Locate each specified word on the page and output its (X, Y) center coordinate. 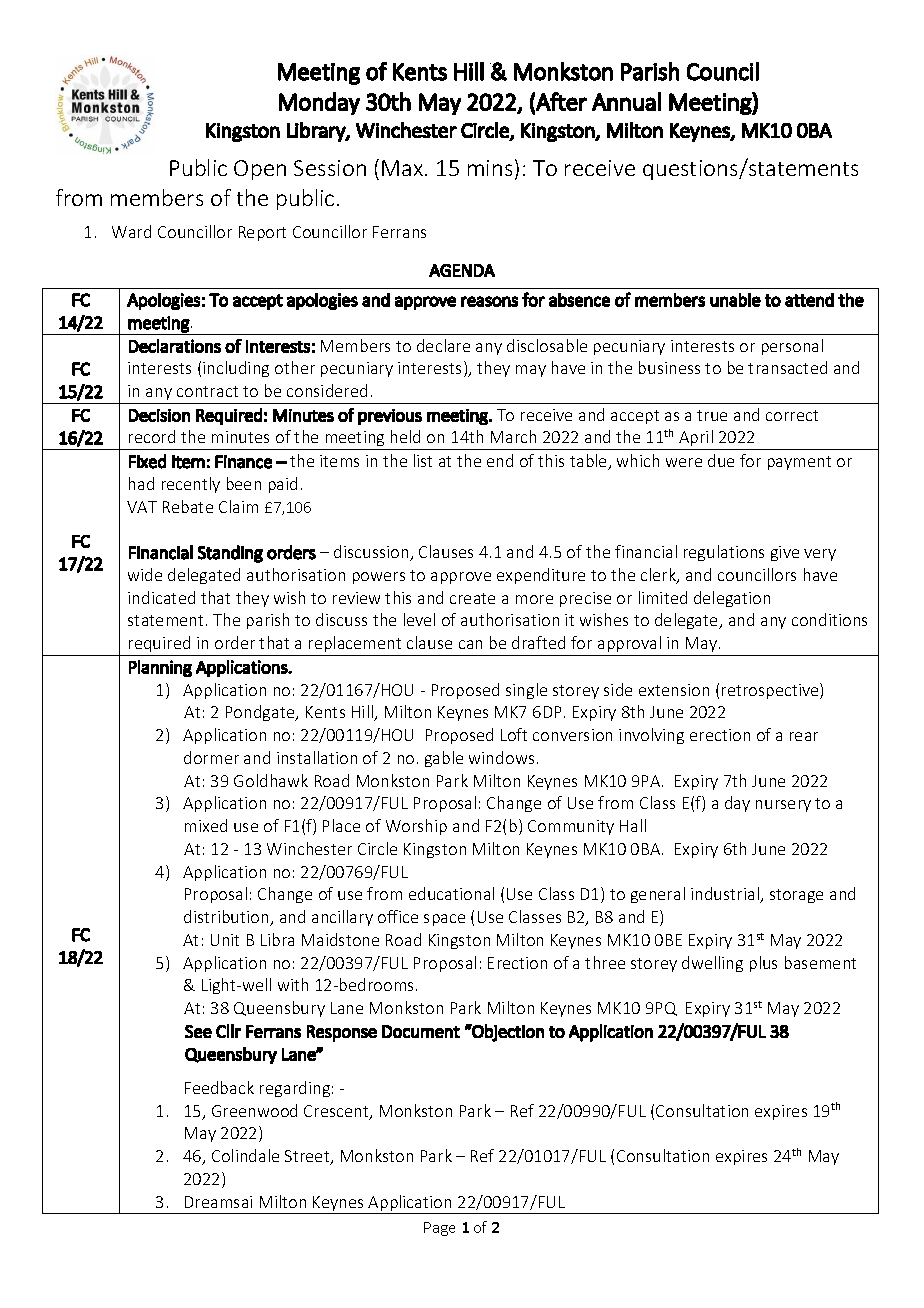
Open (260, 170)
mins (490, 168)
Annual (626, 101)
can (470, 644)
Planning (160, 668)
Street (308, 1157)
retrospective (771, 691)
